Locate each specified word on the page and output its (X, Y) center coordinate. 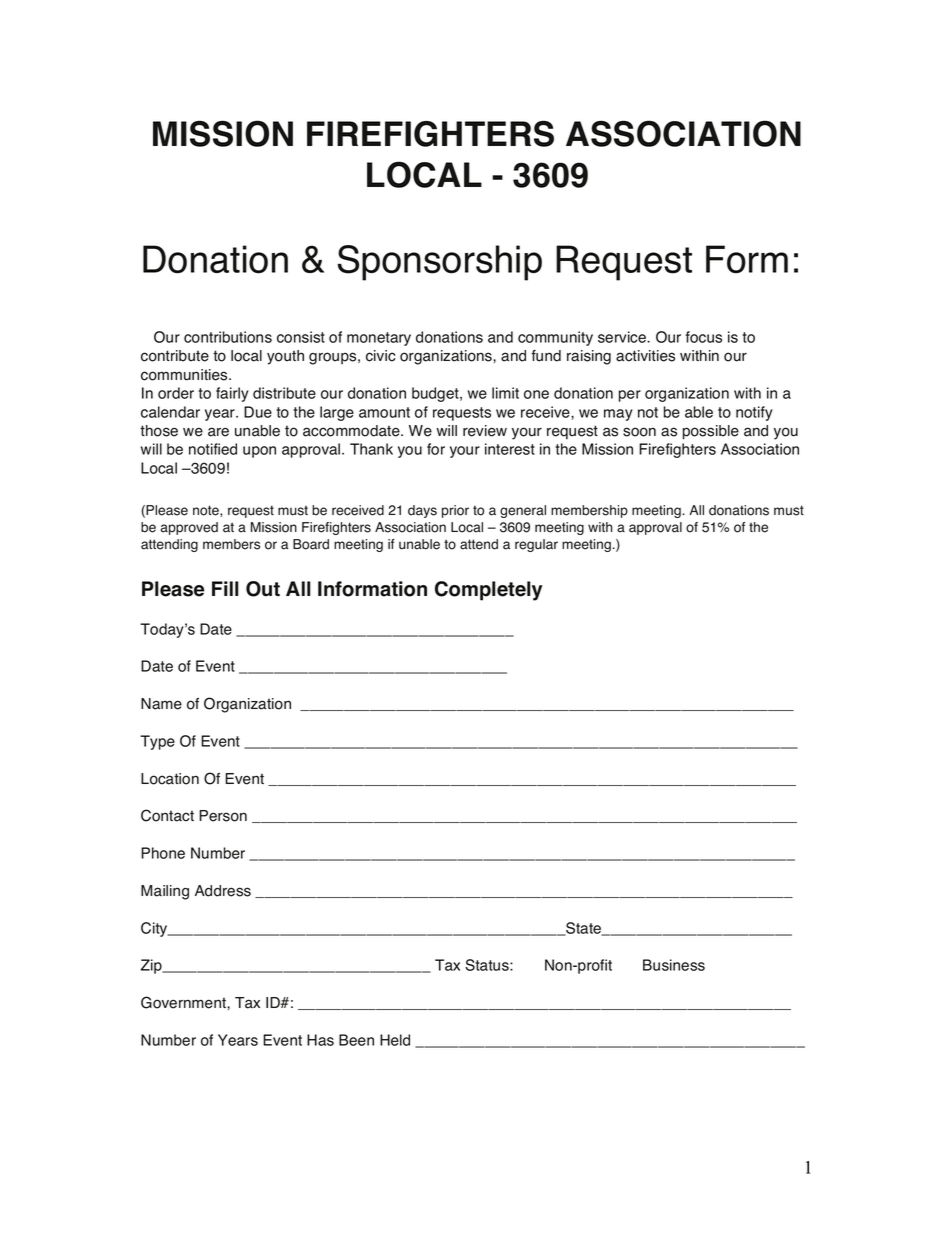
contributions (228, 337)
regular (536, 545)
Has (320, 1040)
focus (704, 337)
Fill (225, 588)
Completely (488, 591)
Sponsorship (439, 263)
